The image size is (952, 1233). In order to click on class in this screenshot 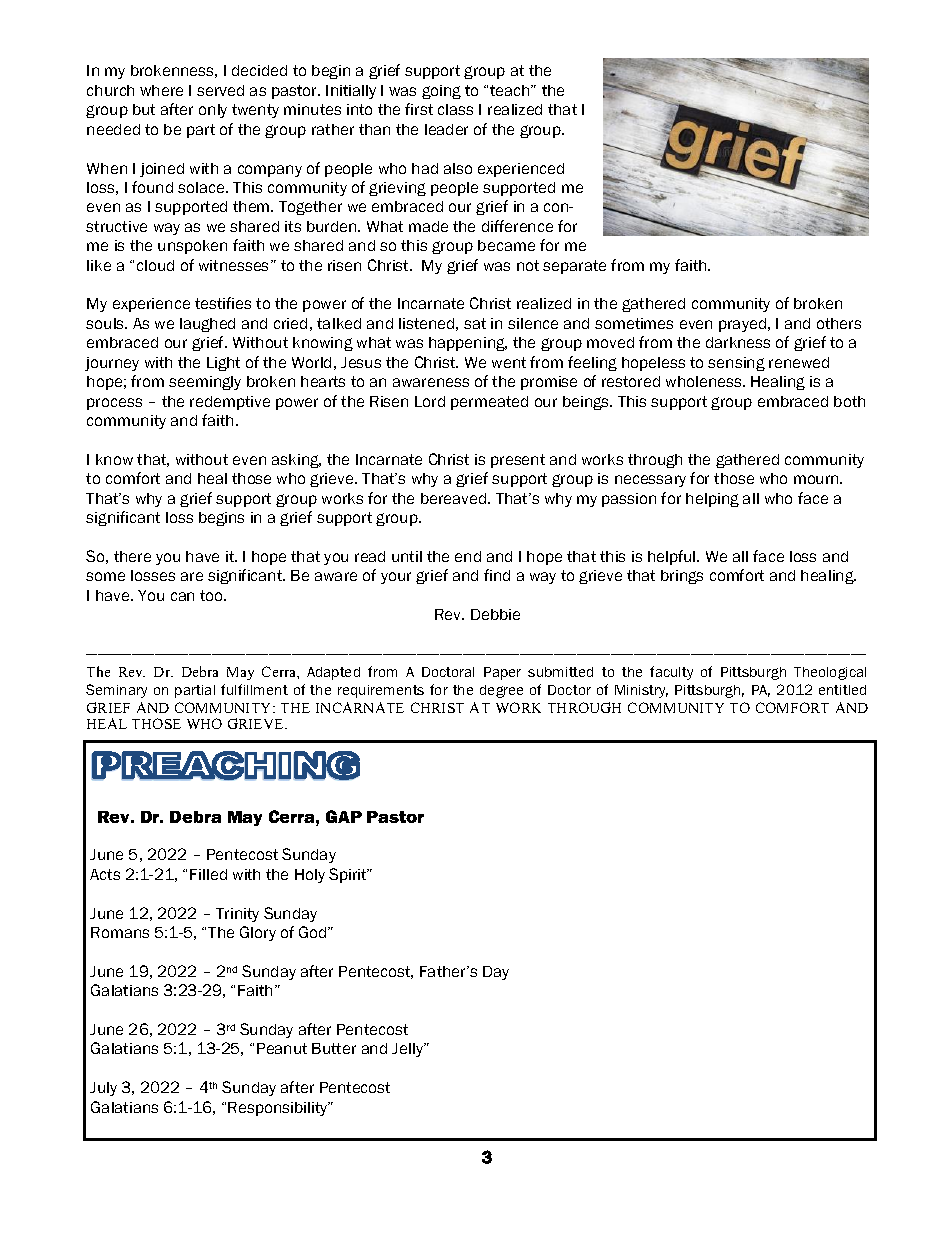, I will do `click(455, 109)`.
